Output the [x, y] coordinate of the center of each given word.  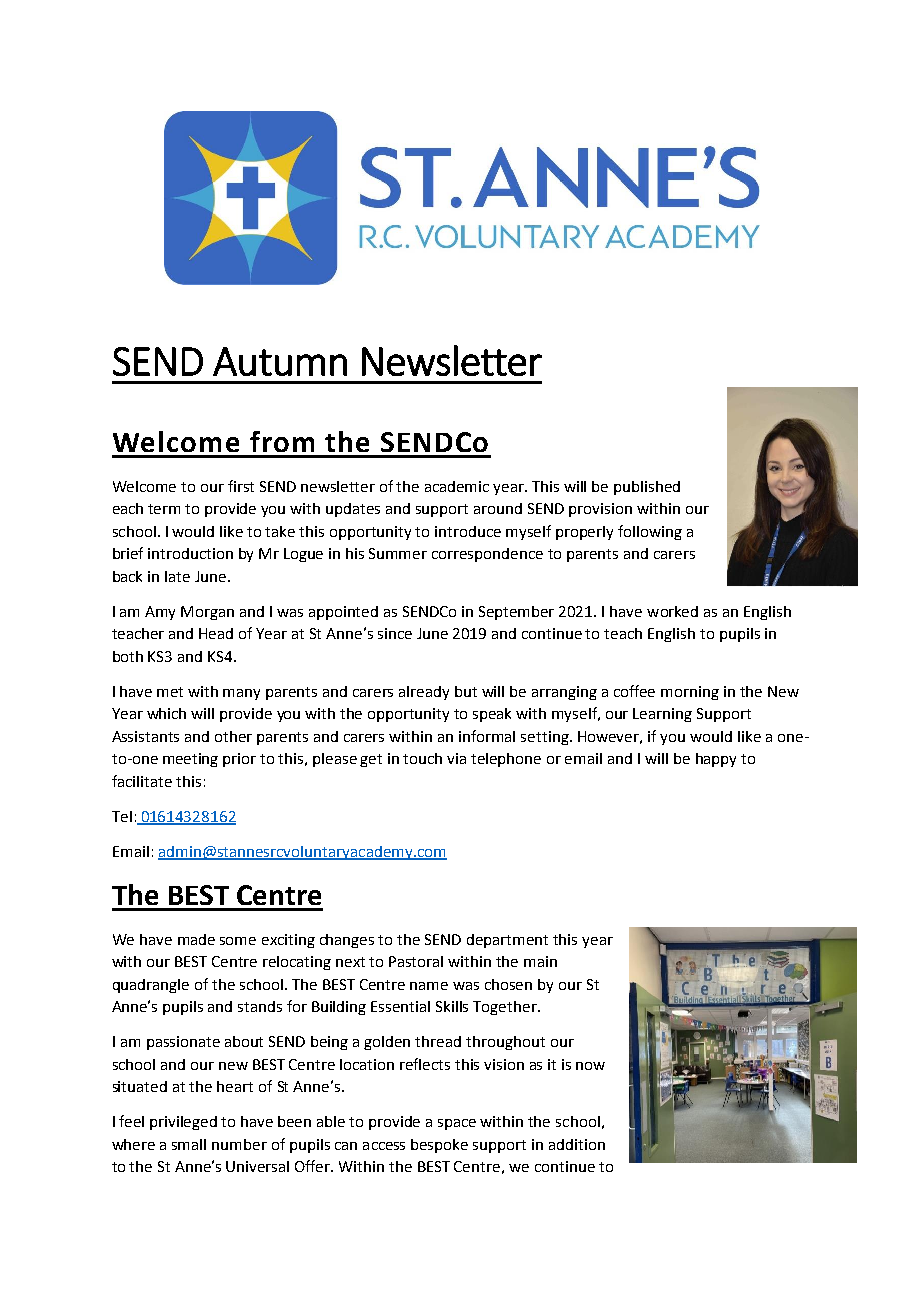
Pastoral [416, 961]
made [196, 939]
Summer [398, 553]
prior [239, 760]
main [540, 961]
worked [672, 611]
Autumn [280, 361]
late [177, 576]
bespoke [439, 1146]
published [647, 488]
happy [716, 760]
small [189, 1144]
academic [457, 486]
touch [422, 758]
